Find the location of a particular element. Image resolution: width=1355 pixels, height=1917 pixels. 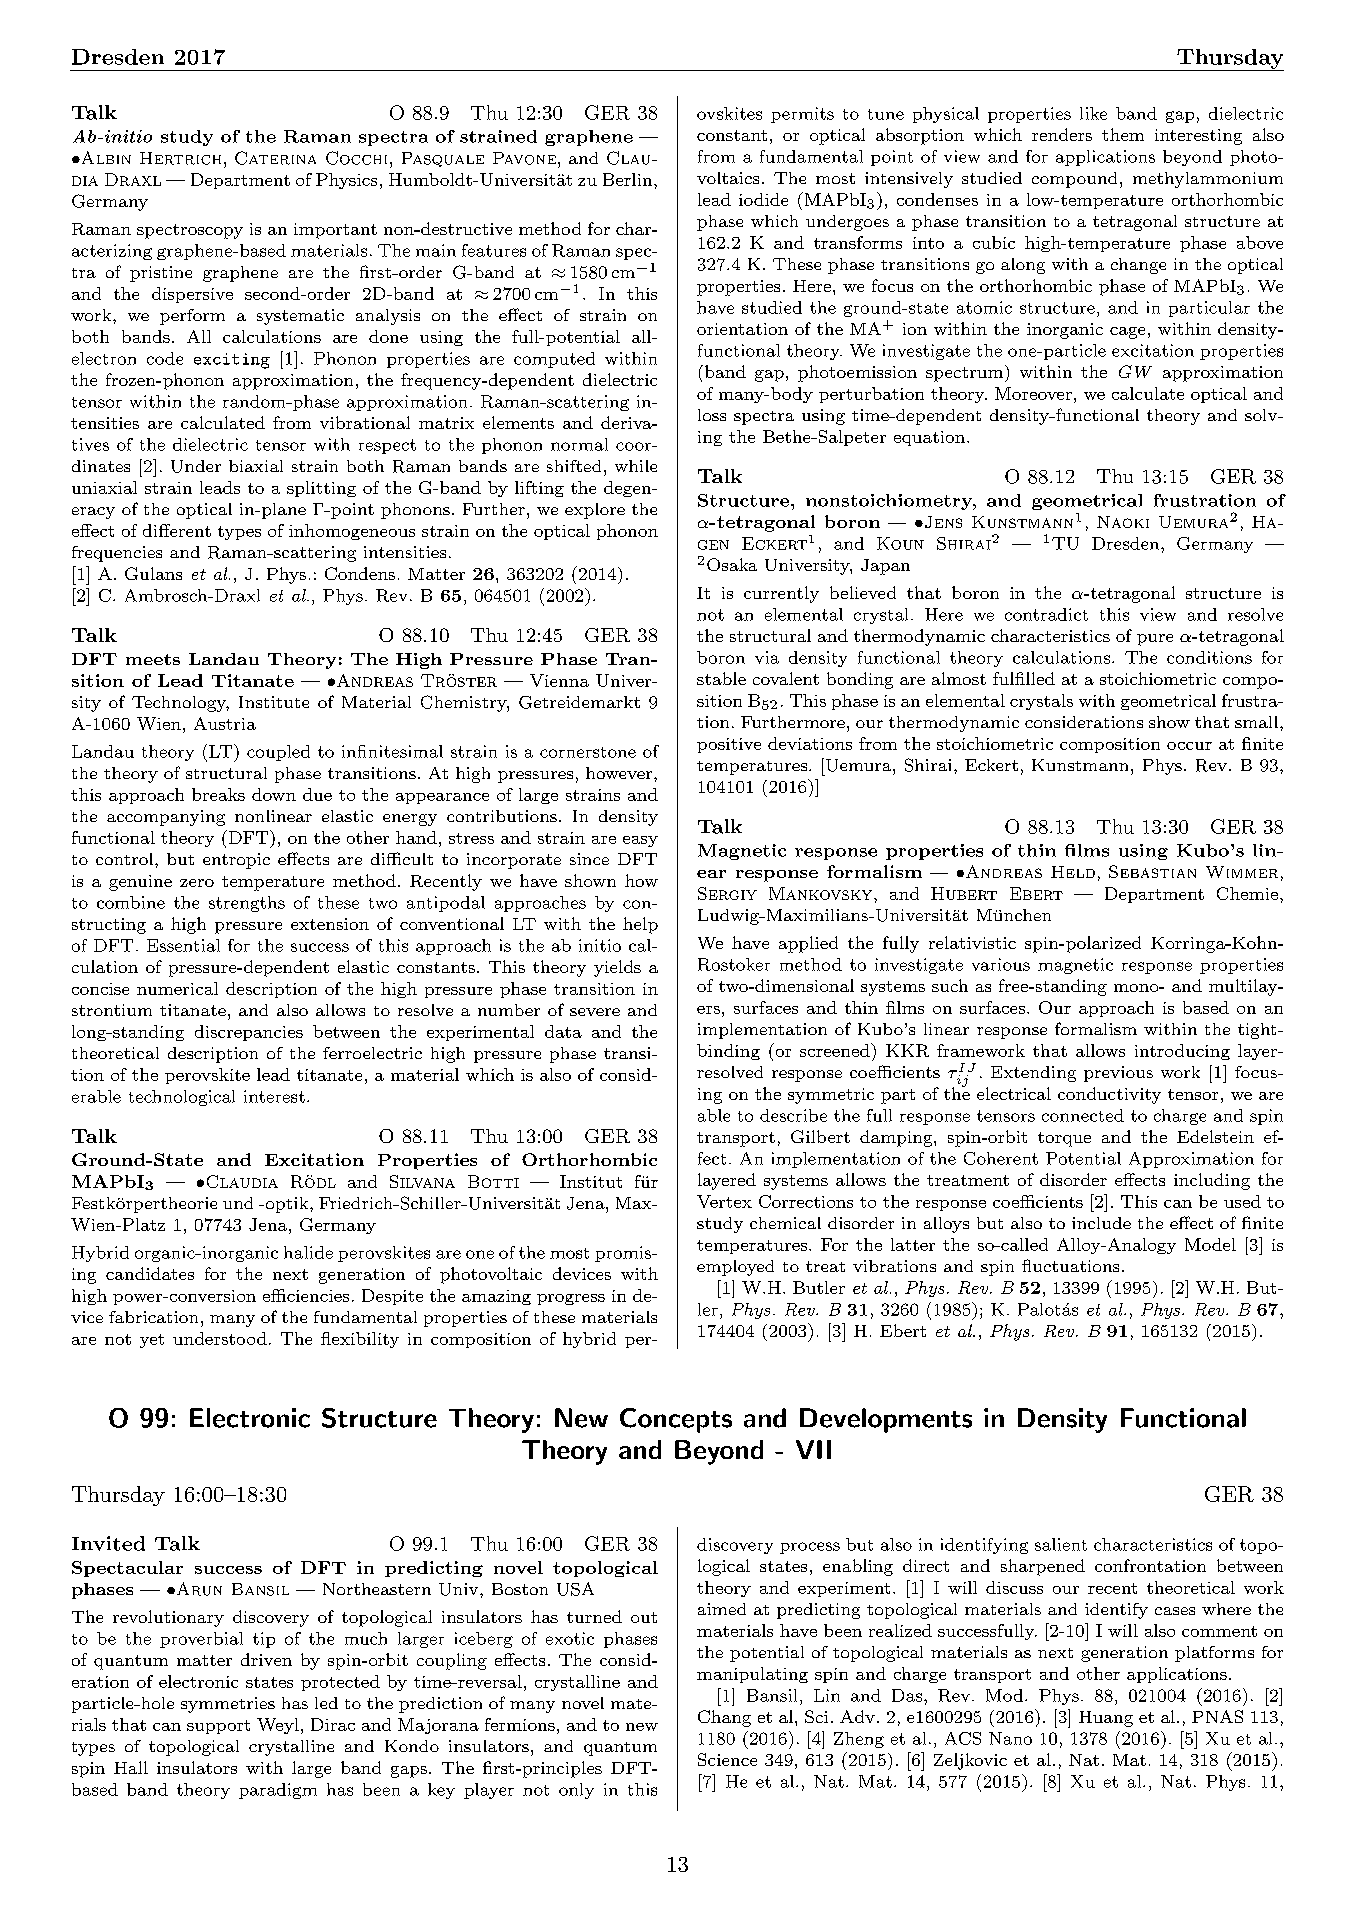

Science is located at coordinates (727, 1759).
